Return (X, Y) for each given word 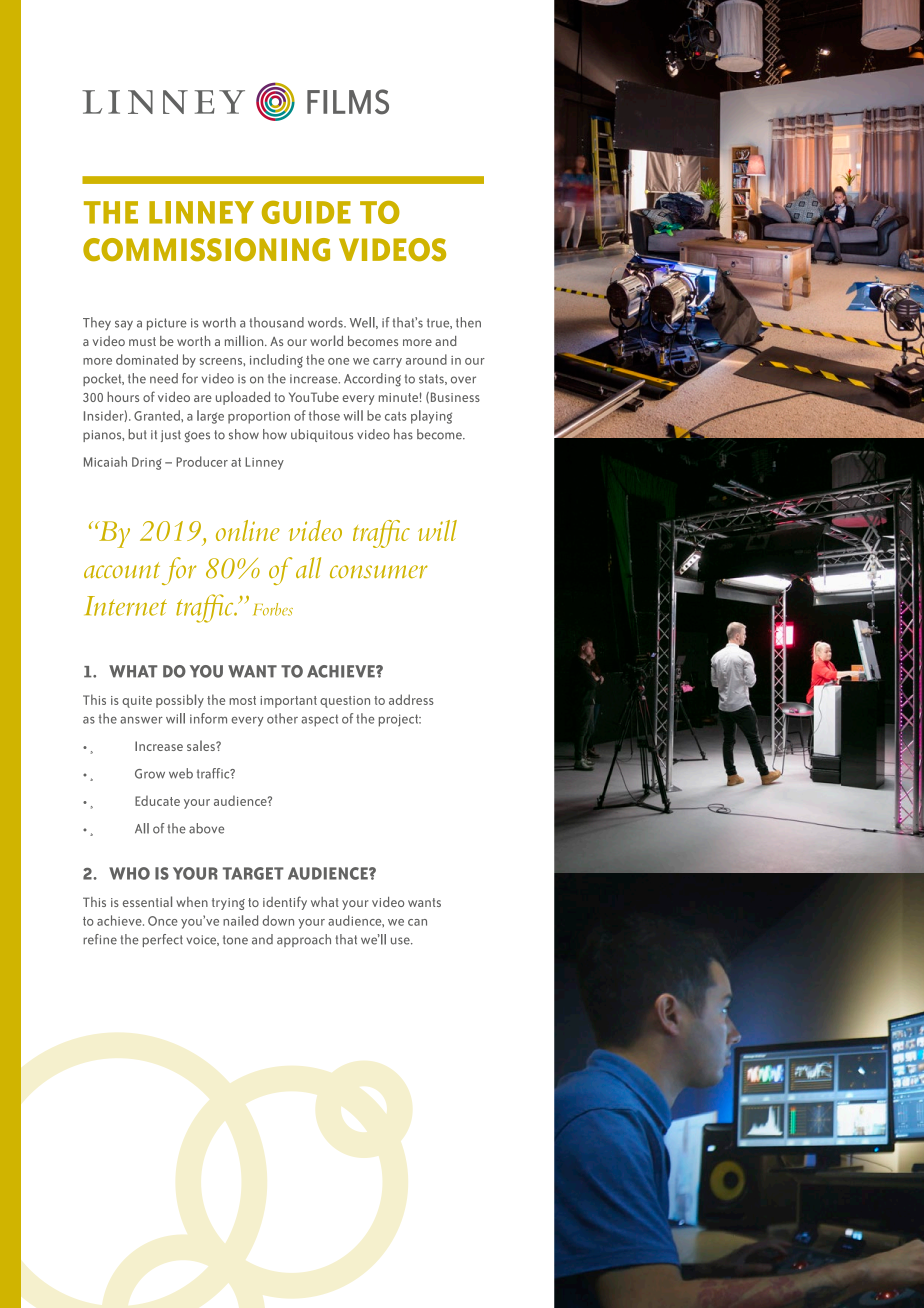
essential (147, 901)
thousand (276, 322)
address (411, 699)
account (122, 570)
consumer (379, 572)
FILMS (348, 102)
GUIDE (306, 212)
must (142, 341)
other (282, 718)
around (426, 359)
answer (141, 720)
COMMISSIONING (206, 249)
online (248, 530)
